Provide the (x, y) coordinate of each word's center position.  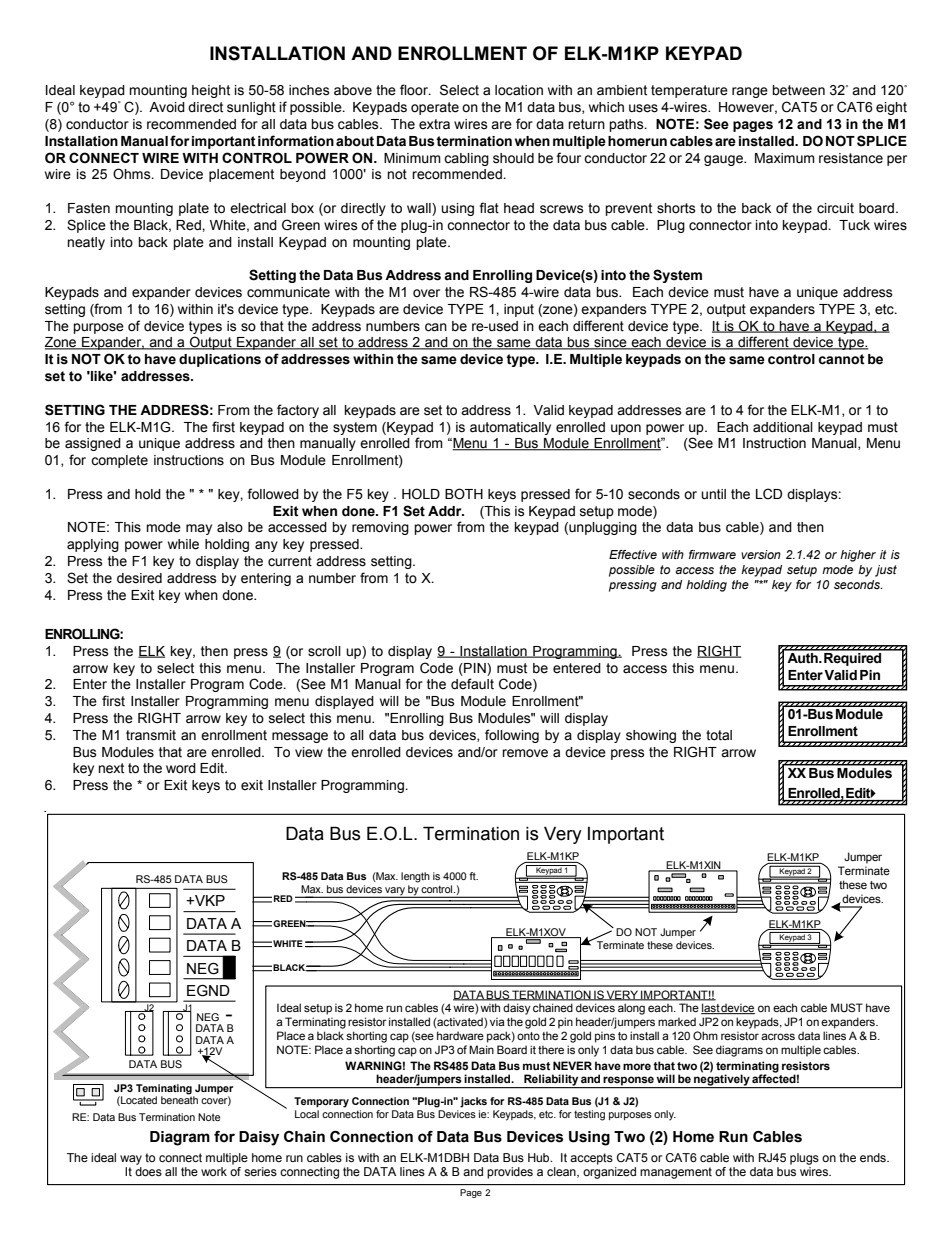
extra (434, 124)
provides (510, 1173)
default (472, 684)
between (798, 90)
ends (874, 1157)
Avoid (167, 107)
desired (139, 578)
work (214, 1171)
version (761, 554)
